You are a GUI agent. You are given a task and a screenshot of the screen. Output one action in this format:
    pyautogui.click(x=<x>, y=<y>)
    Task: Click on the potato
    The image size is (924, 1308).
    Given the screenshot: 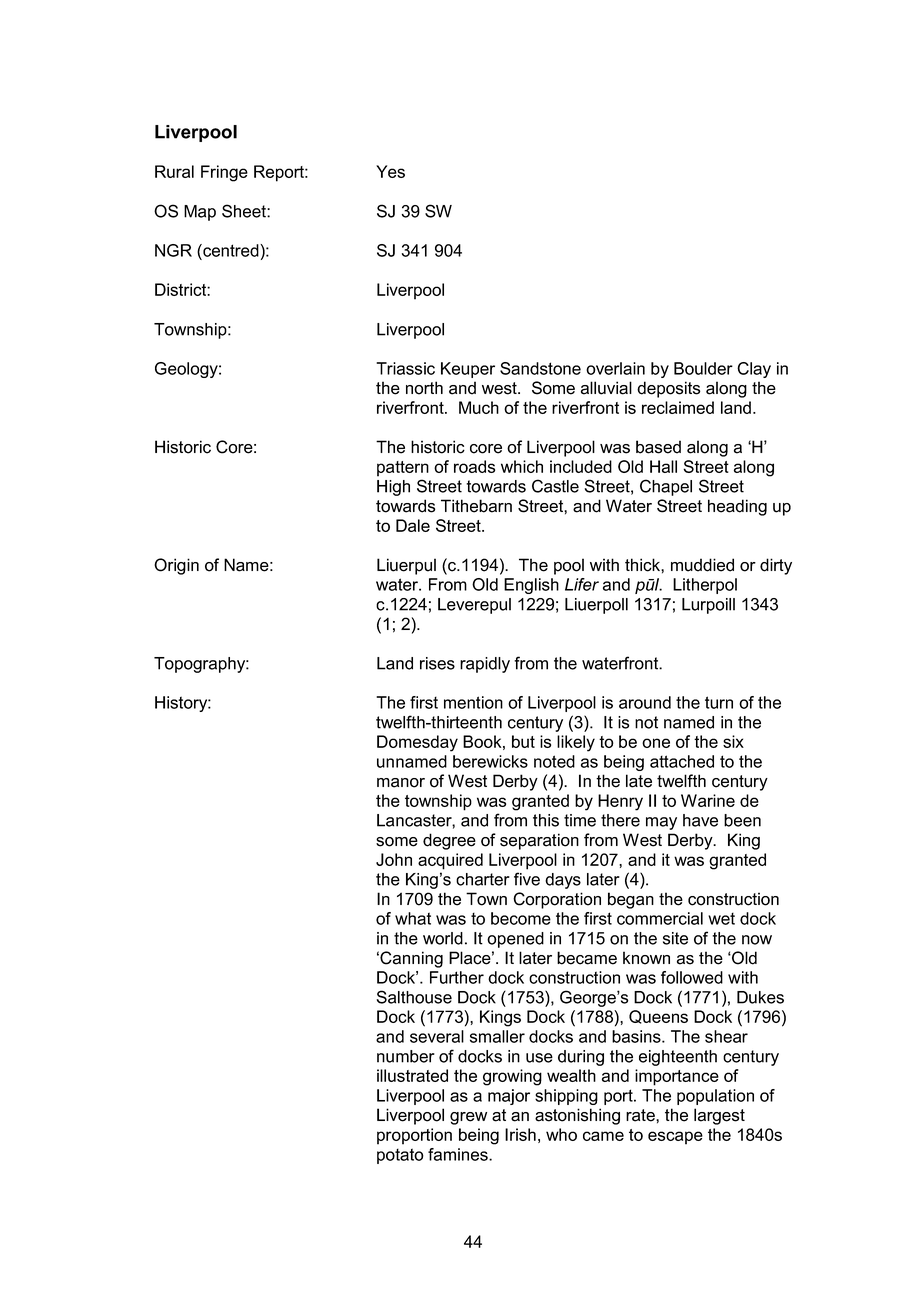 What is the action you would take?
    pyautogui.click(x=400, y=1156)
